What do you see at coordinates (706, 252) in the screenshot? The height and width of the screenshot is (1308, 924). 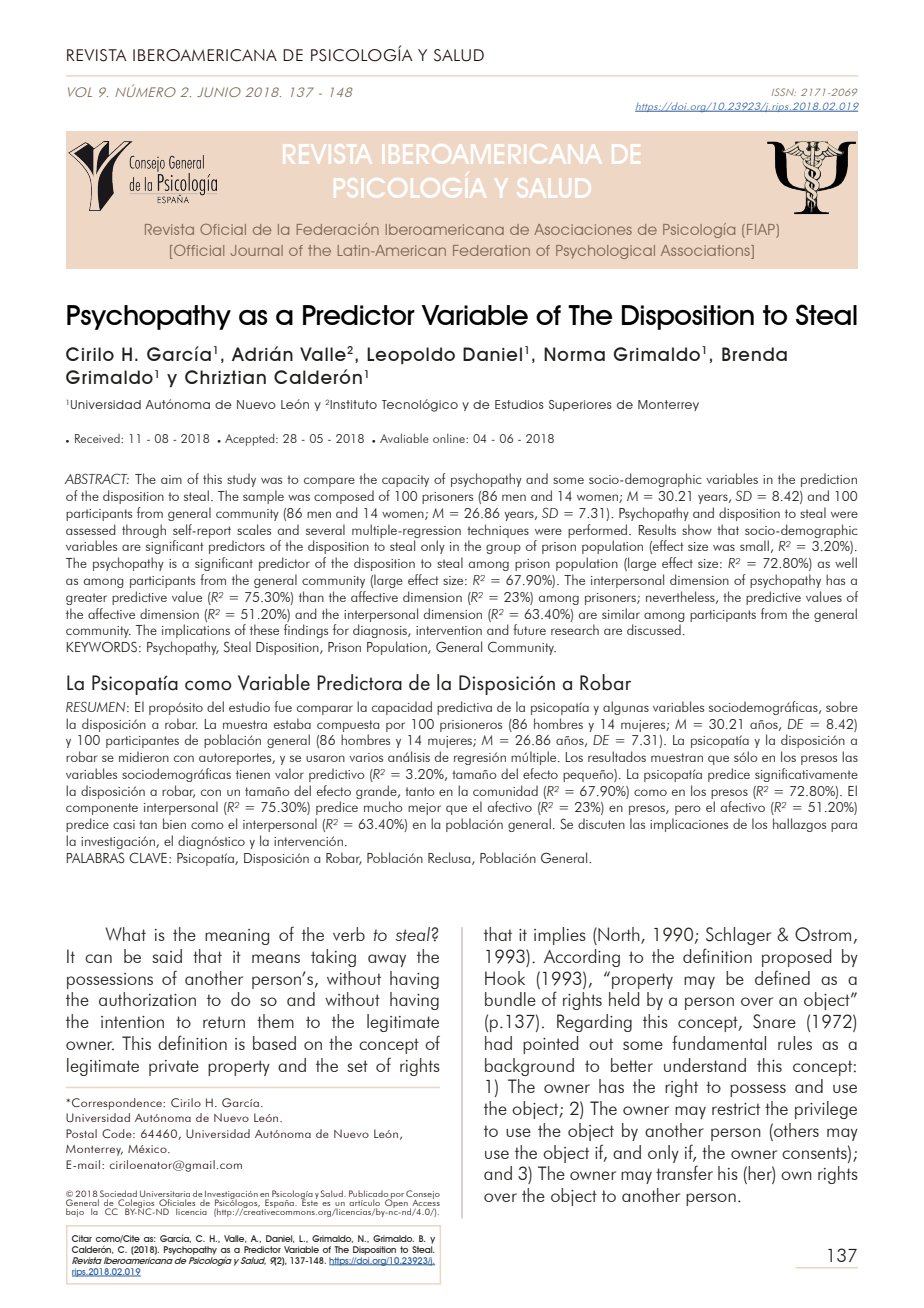 I see `Associations` at bounding box center [706, 252].
